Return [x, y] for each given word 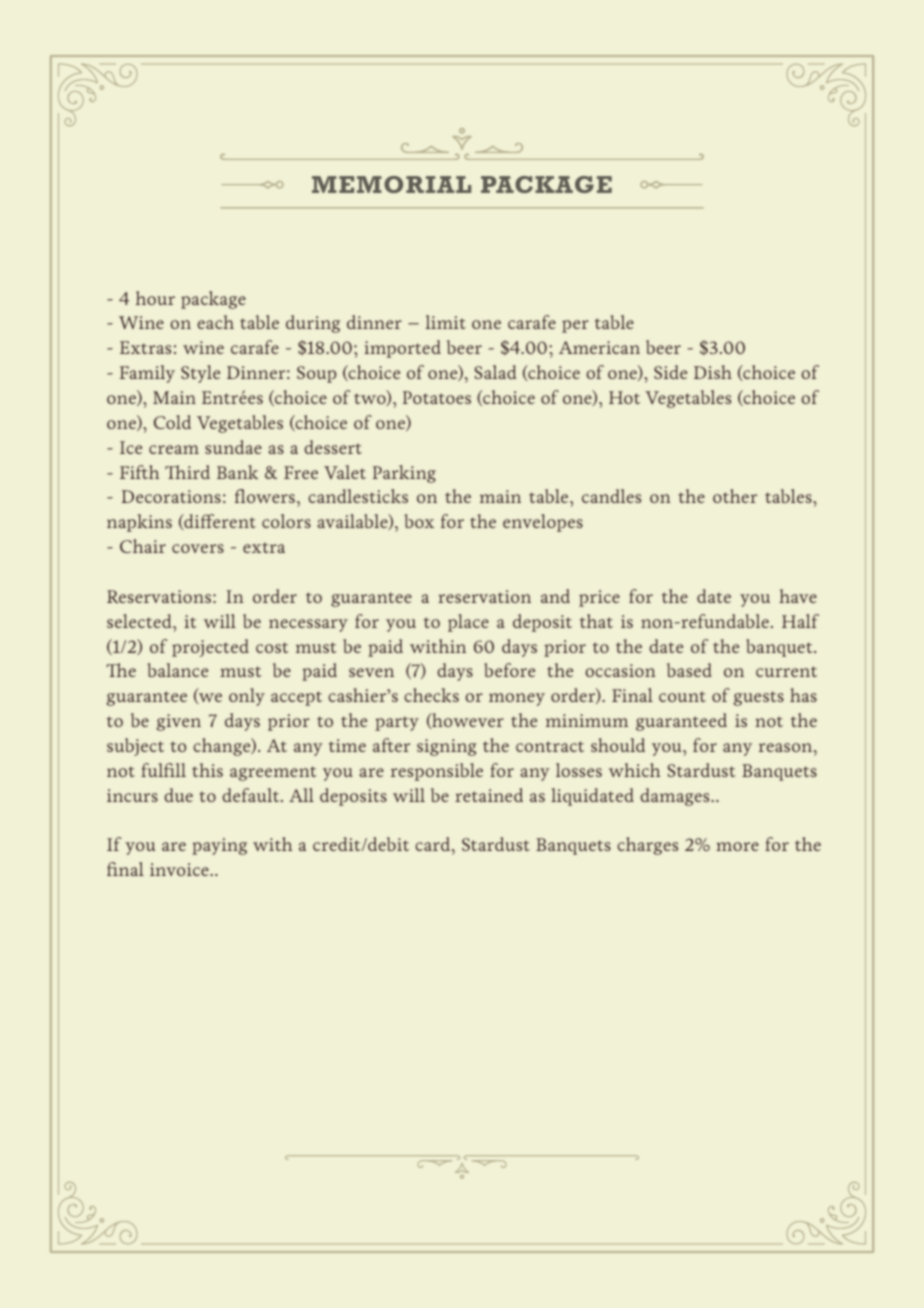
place [468, 623]
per [575, 326]
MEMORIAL [391, 184]
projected [210, 648]
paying [219, 846]
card [434, 846]
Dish [713, 372]
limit [446, 322]
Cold [172, 422]
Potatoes [437, 397]
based [689, 670]
